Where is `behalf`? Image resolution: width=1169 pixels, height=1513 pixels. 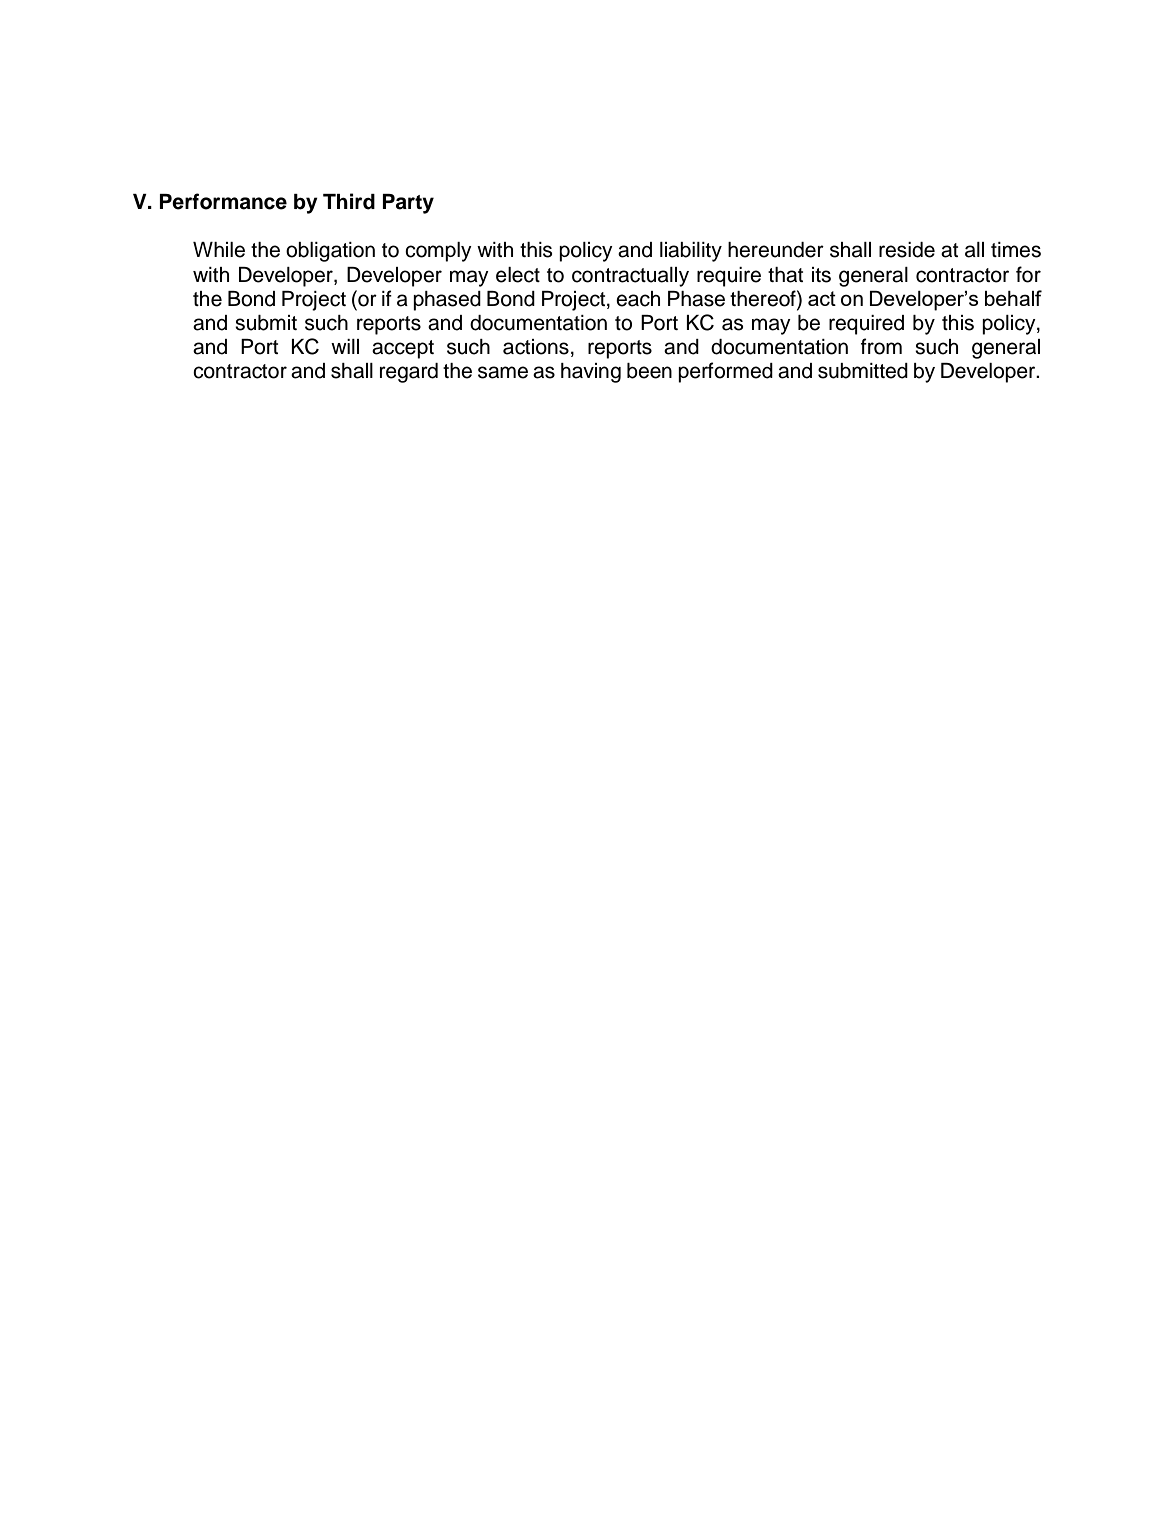 behalf is located at coordinates (1013, 298).
